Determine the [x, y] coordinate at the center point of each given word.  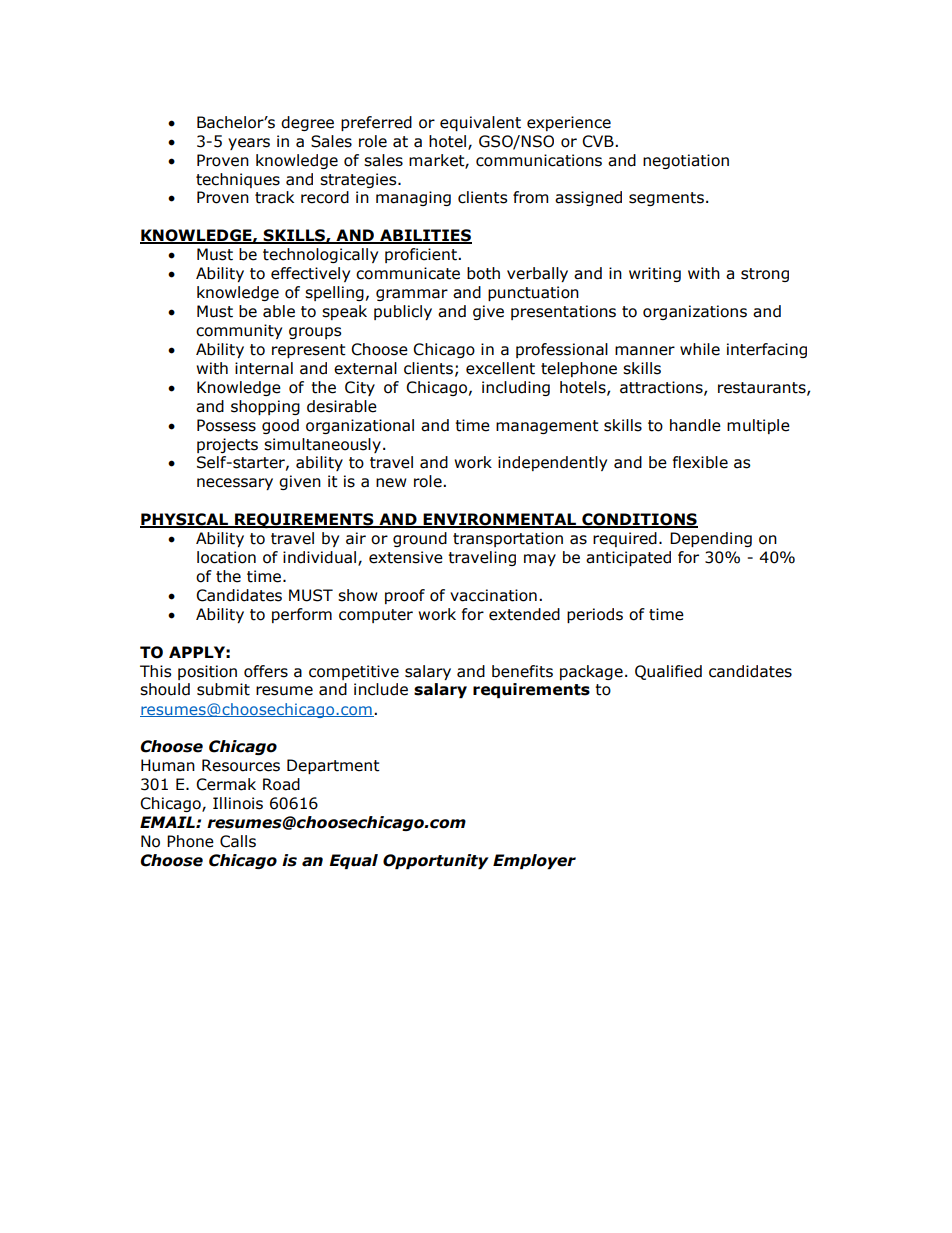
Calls [238, 841]
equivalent [480, 123]
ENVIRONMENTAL [500, 520]
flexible [700, 462]
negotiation [686, 161]
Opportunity [436, 861]
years [249, 144]
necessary [235, 484]
